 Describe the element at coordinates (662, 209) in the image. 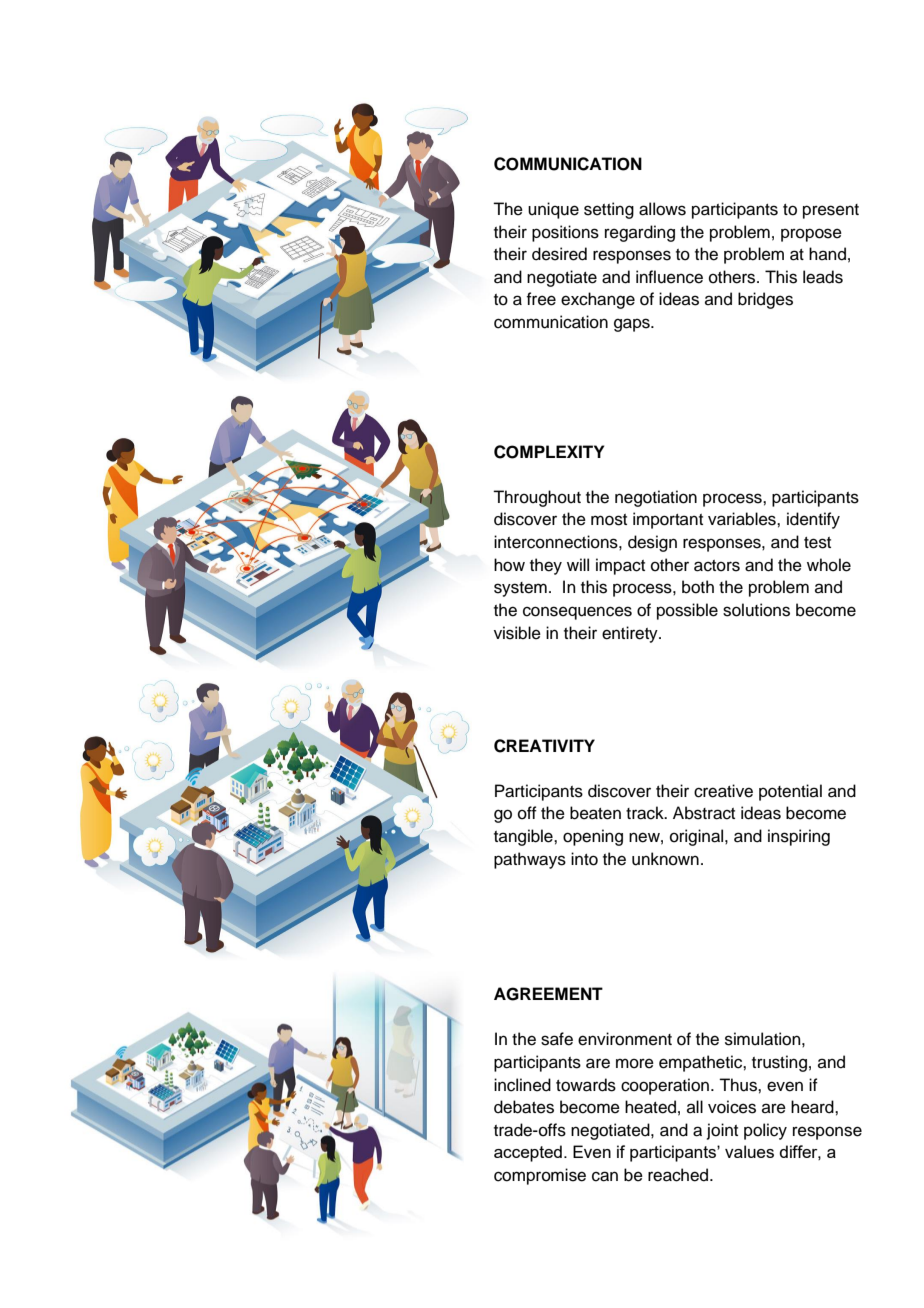

I see `allows` at that location.
